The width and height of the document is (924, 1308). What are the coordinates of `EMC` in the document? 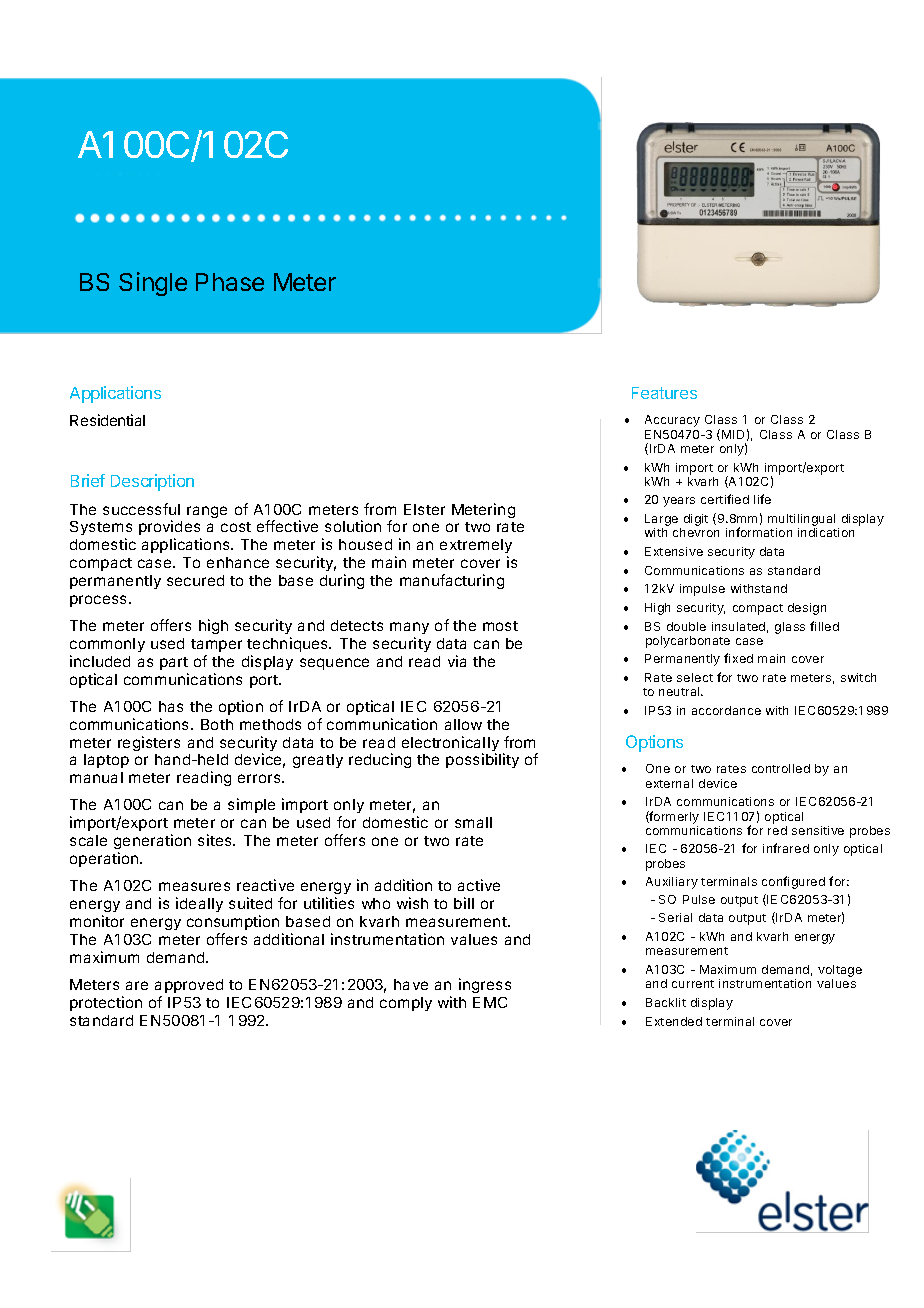 It's located at (490, 1002).
